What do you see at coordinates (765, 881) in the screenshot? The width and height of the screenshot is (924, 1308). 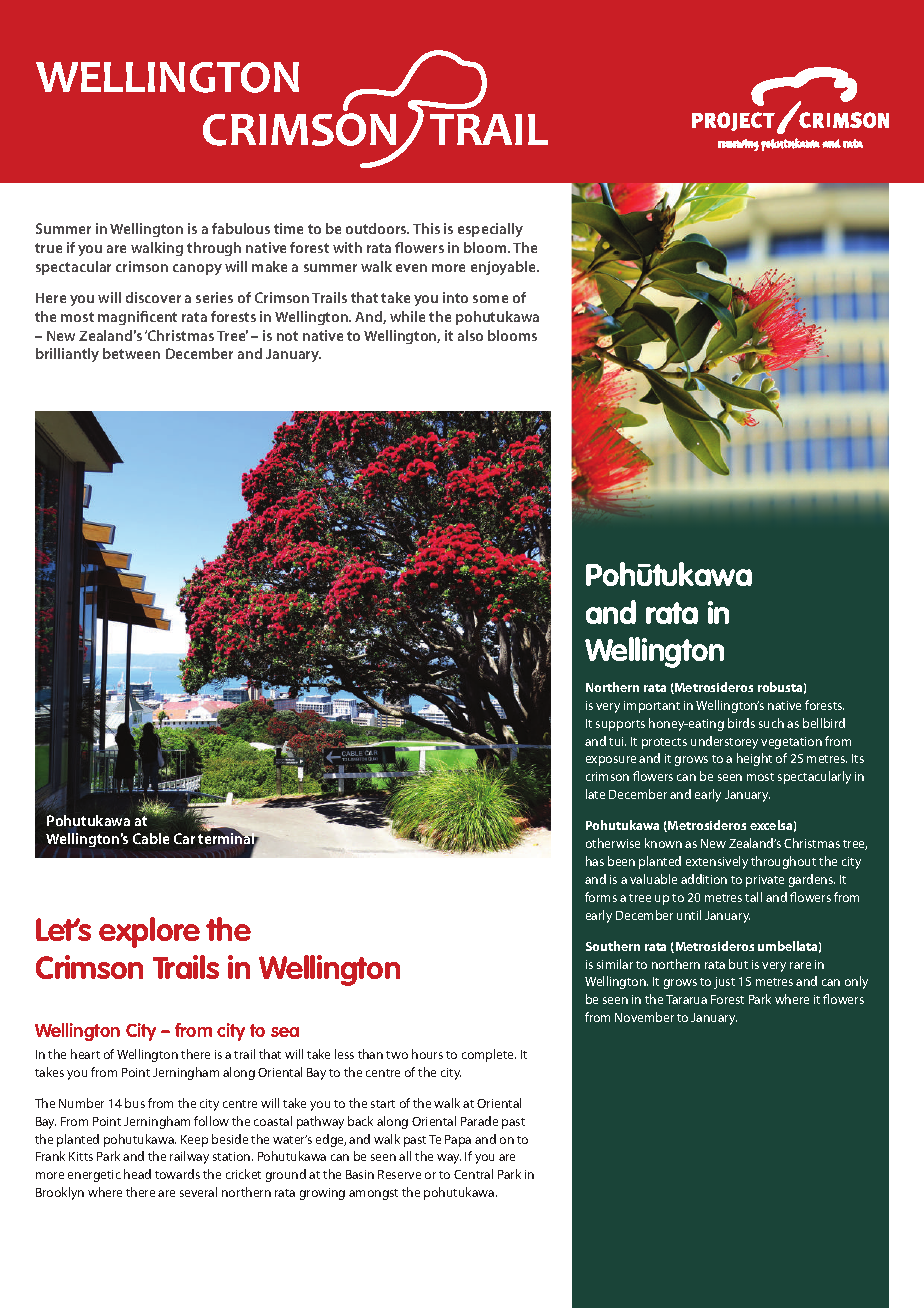 I see `private` at bounding box center [765, 881].
